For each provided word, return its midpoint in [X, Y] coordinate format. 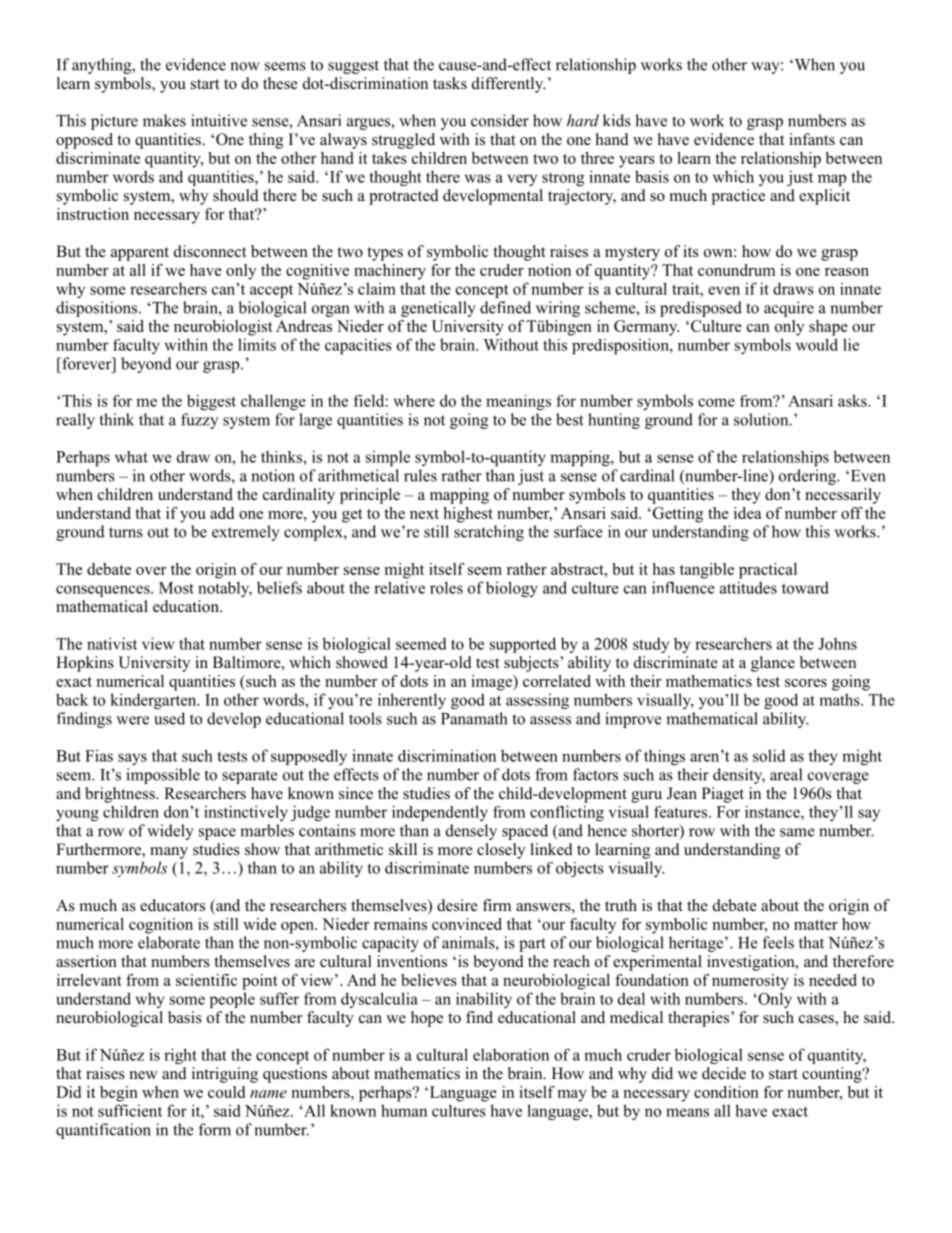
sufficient [130, 1110]
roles [446, 587]
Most [176, 588]
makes [164, 120]
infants [812, 139]
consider [500, 120]
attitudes [748, 587]
